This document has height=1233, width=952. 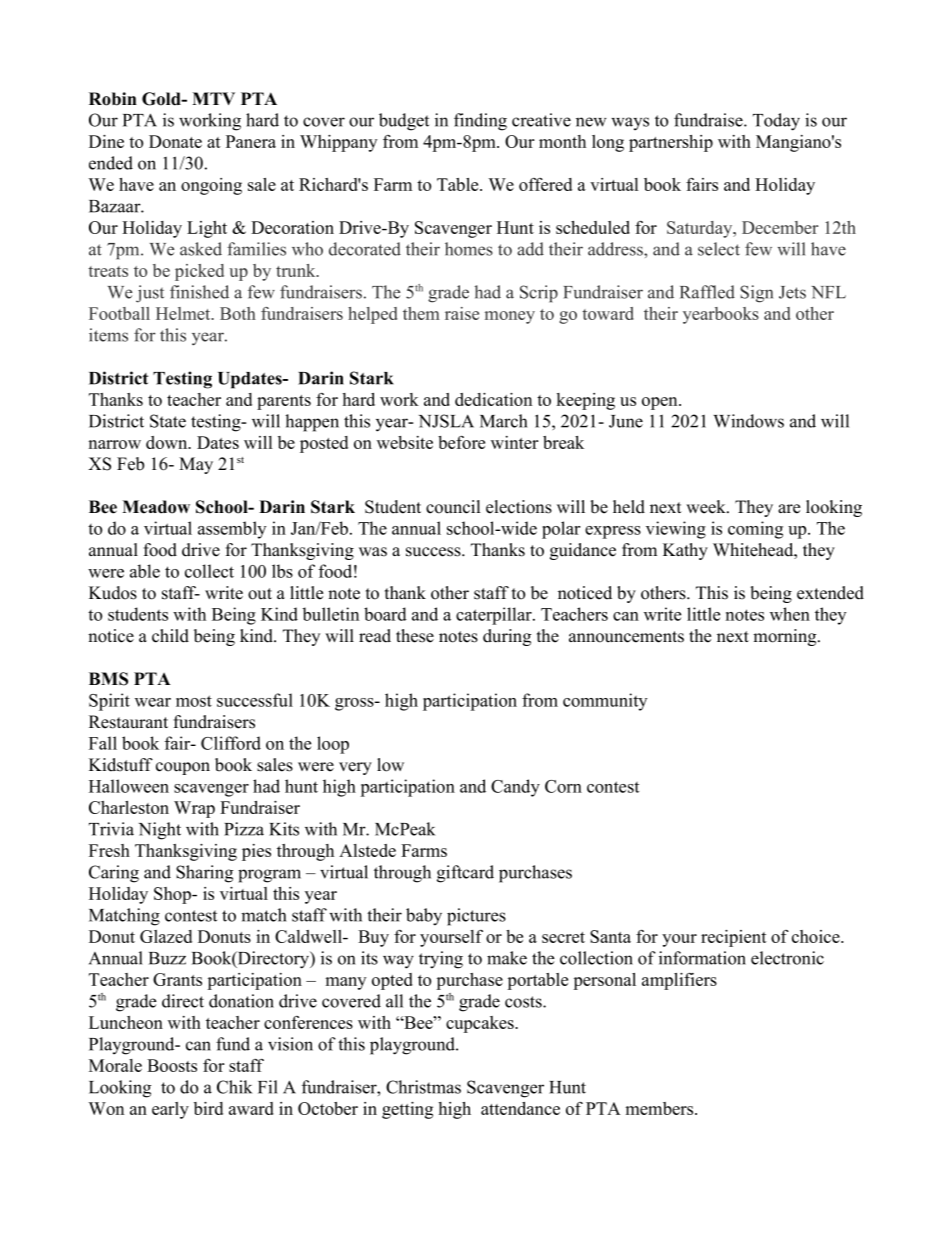 What do you see at coordinates (495, 616) in the document?
I see `caterpillar` at bounding box center [495, 616].
